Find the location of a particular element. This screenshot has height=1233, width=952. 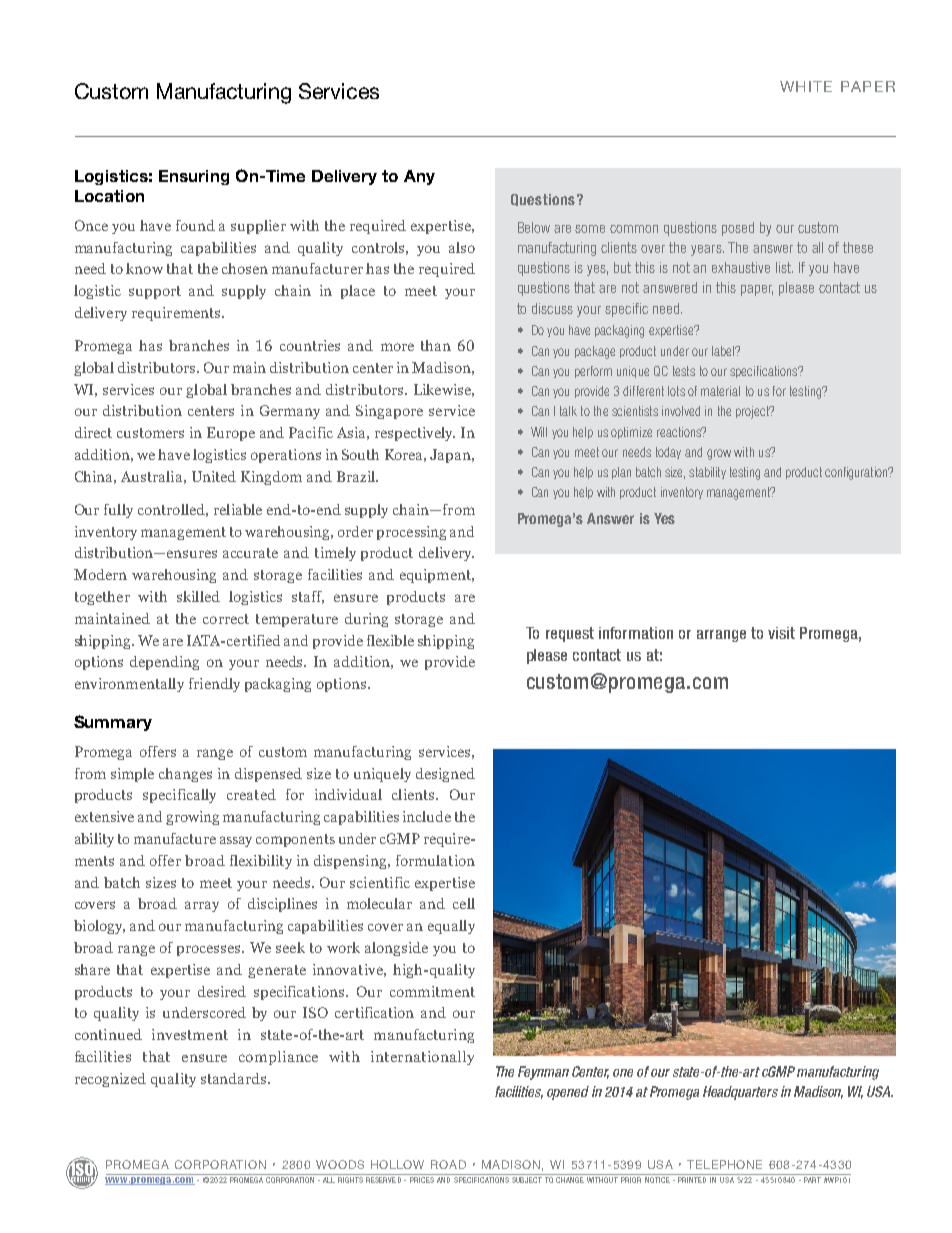

SUBJECT is located at coordinates (527, 1180).
